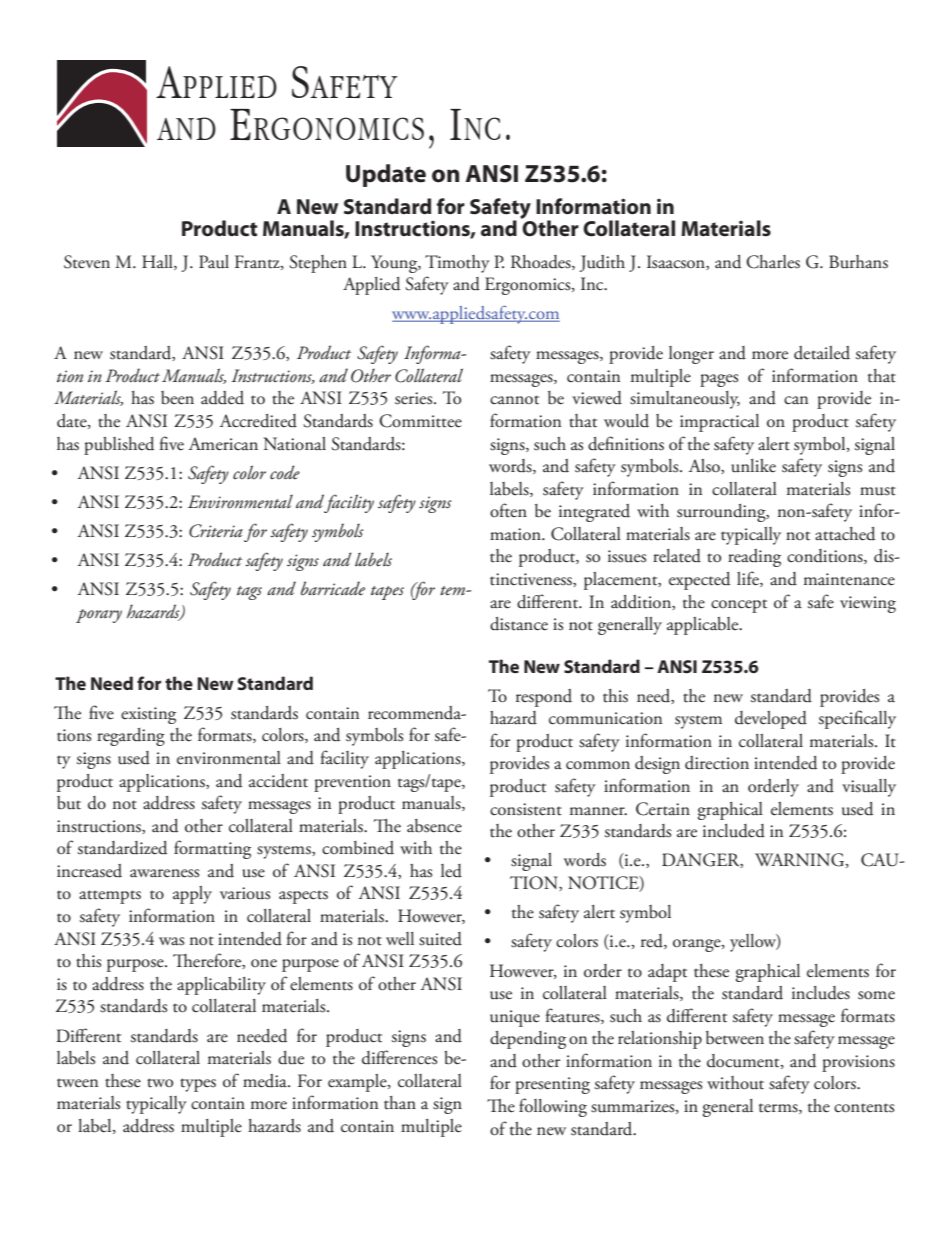 The image size is (952, 1233). What do you see at coordinates (212, 849) in the screenshot?
I see `formatting` at bounding box center [212, 849].
